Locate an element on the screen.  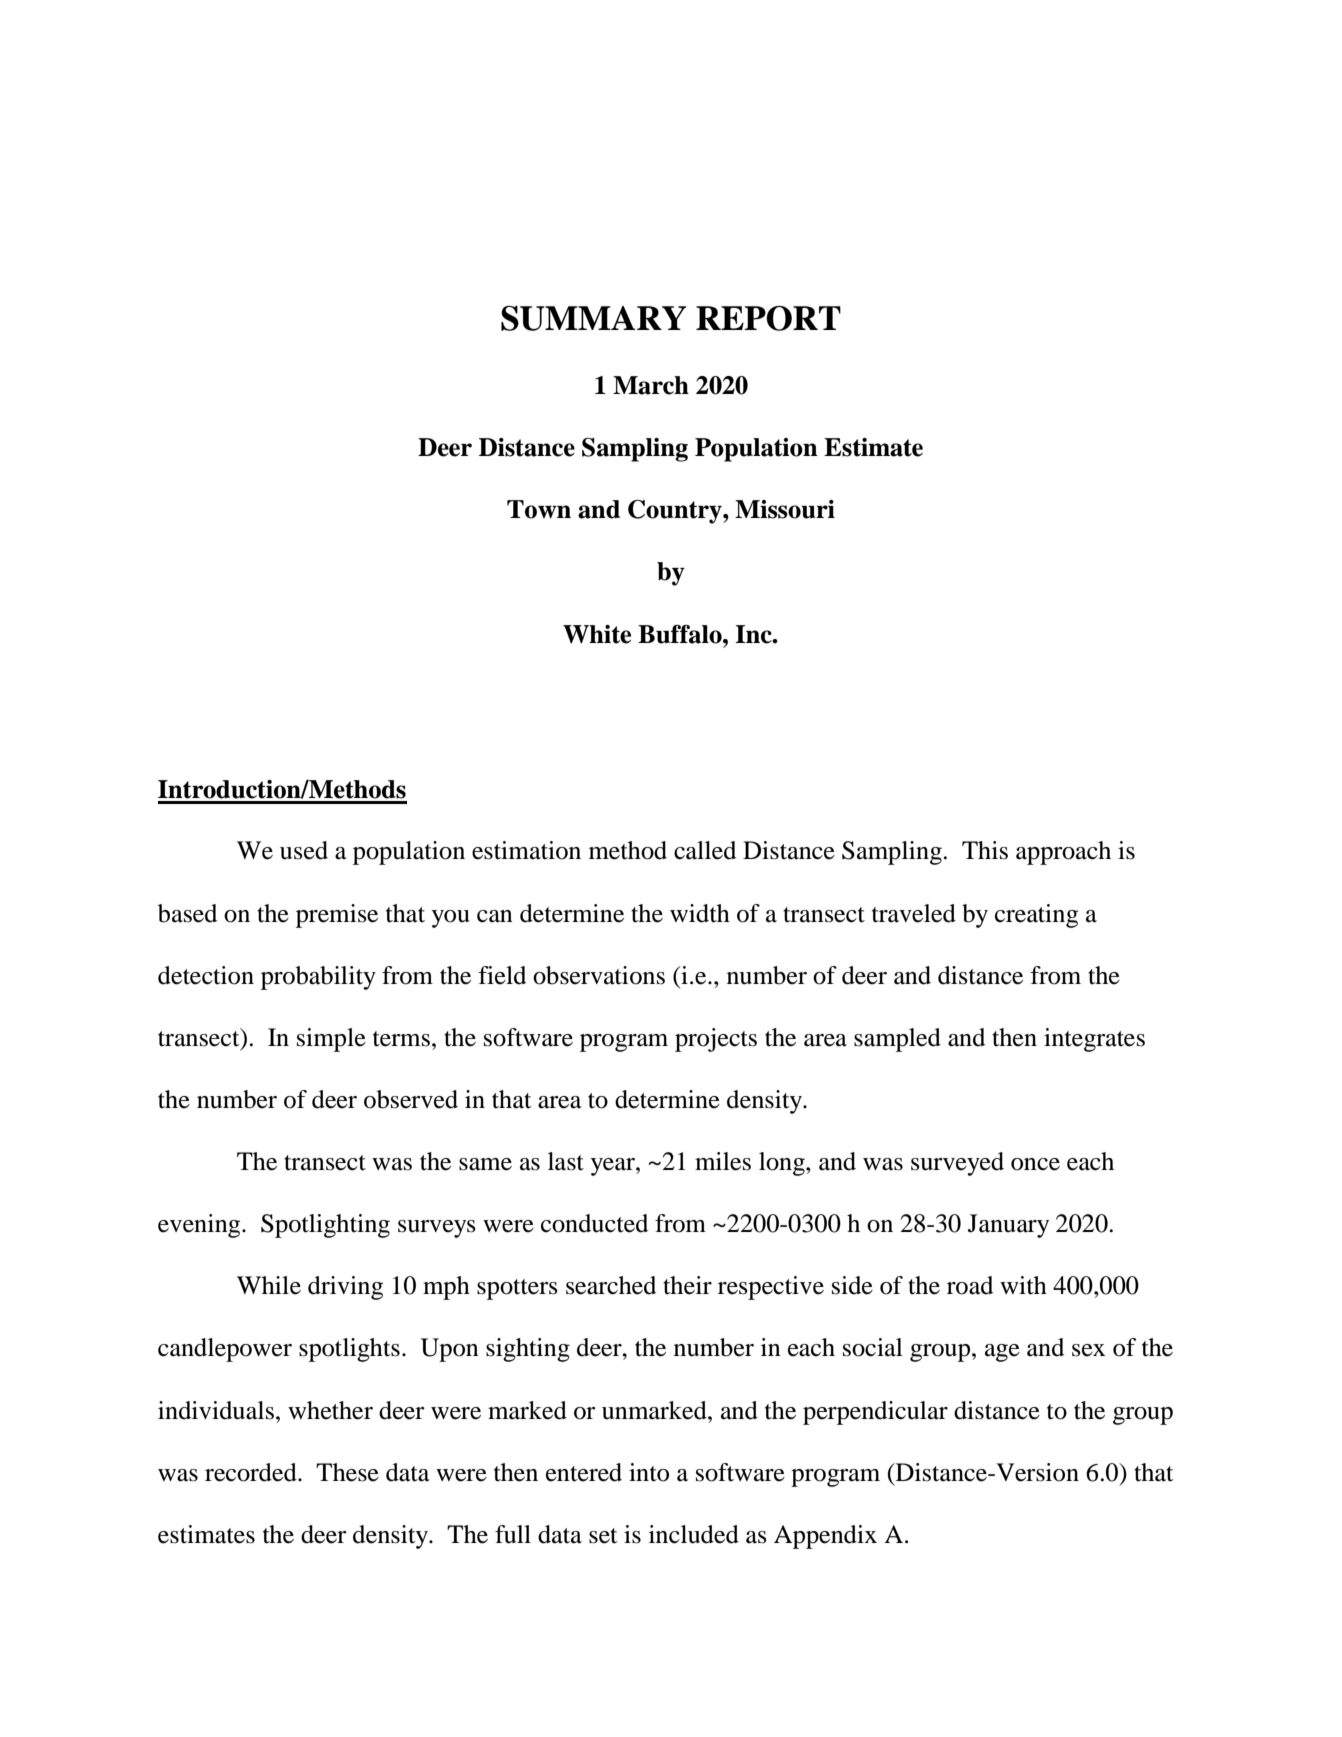
March is located at coordinates (651, 385).
